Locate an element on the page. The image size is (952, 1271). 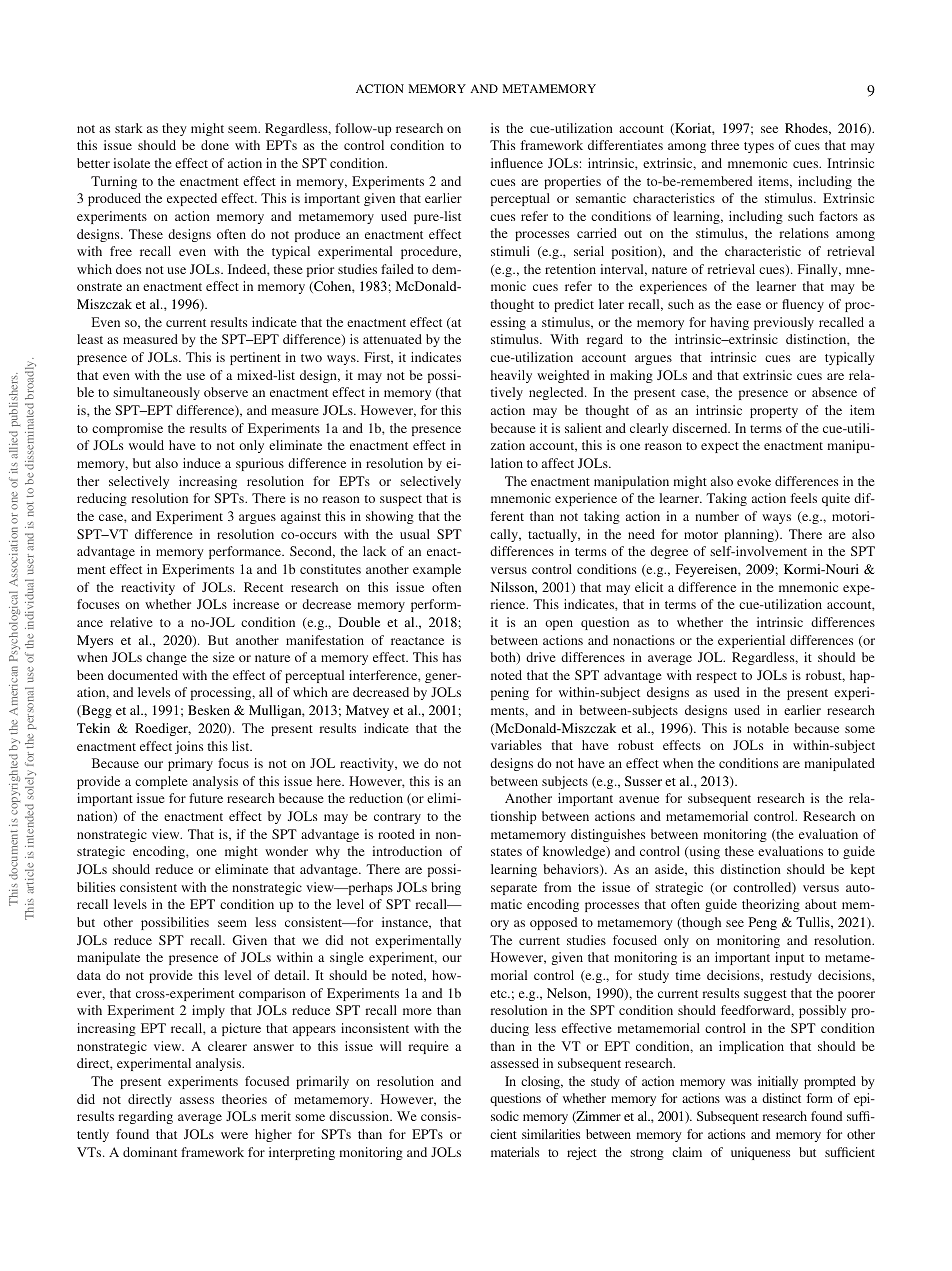
property is located at coordinates (774, 412).
